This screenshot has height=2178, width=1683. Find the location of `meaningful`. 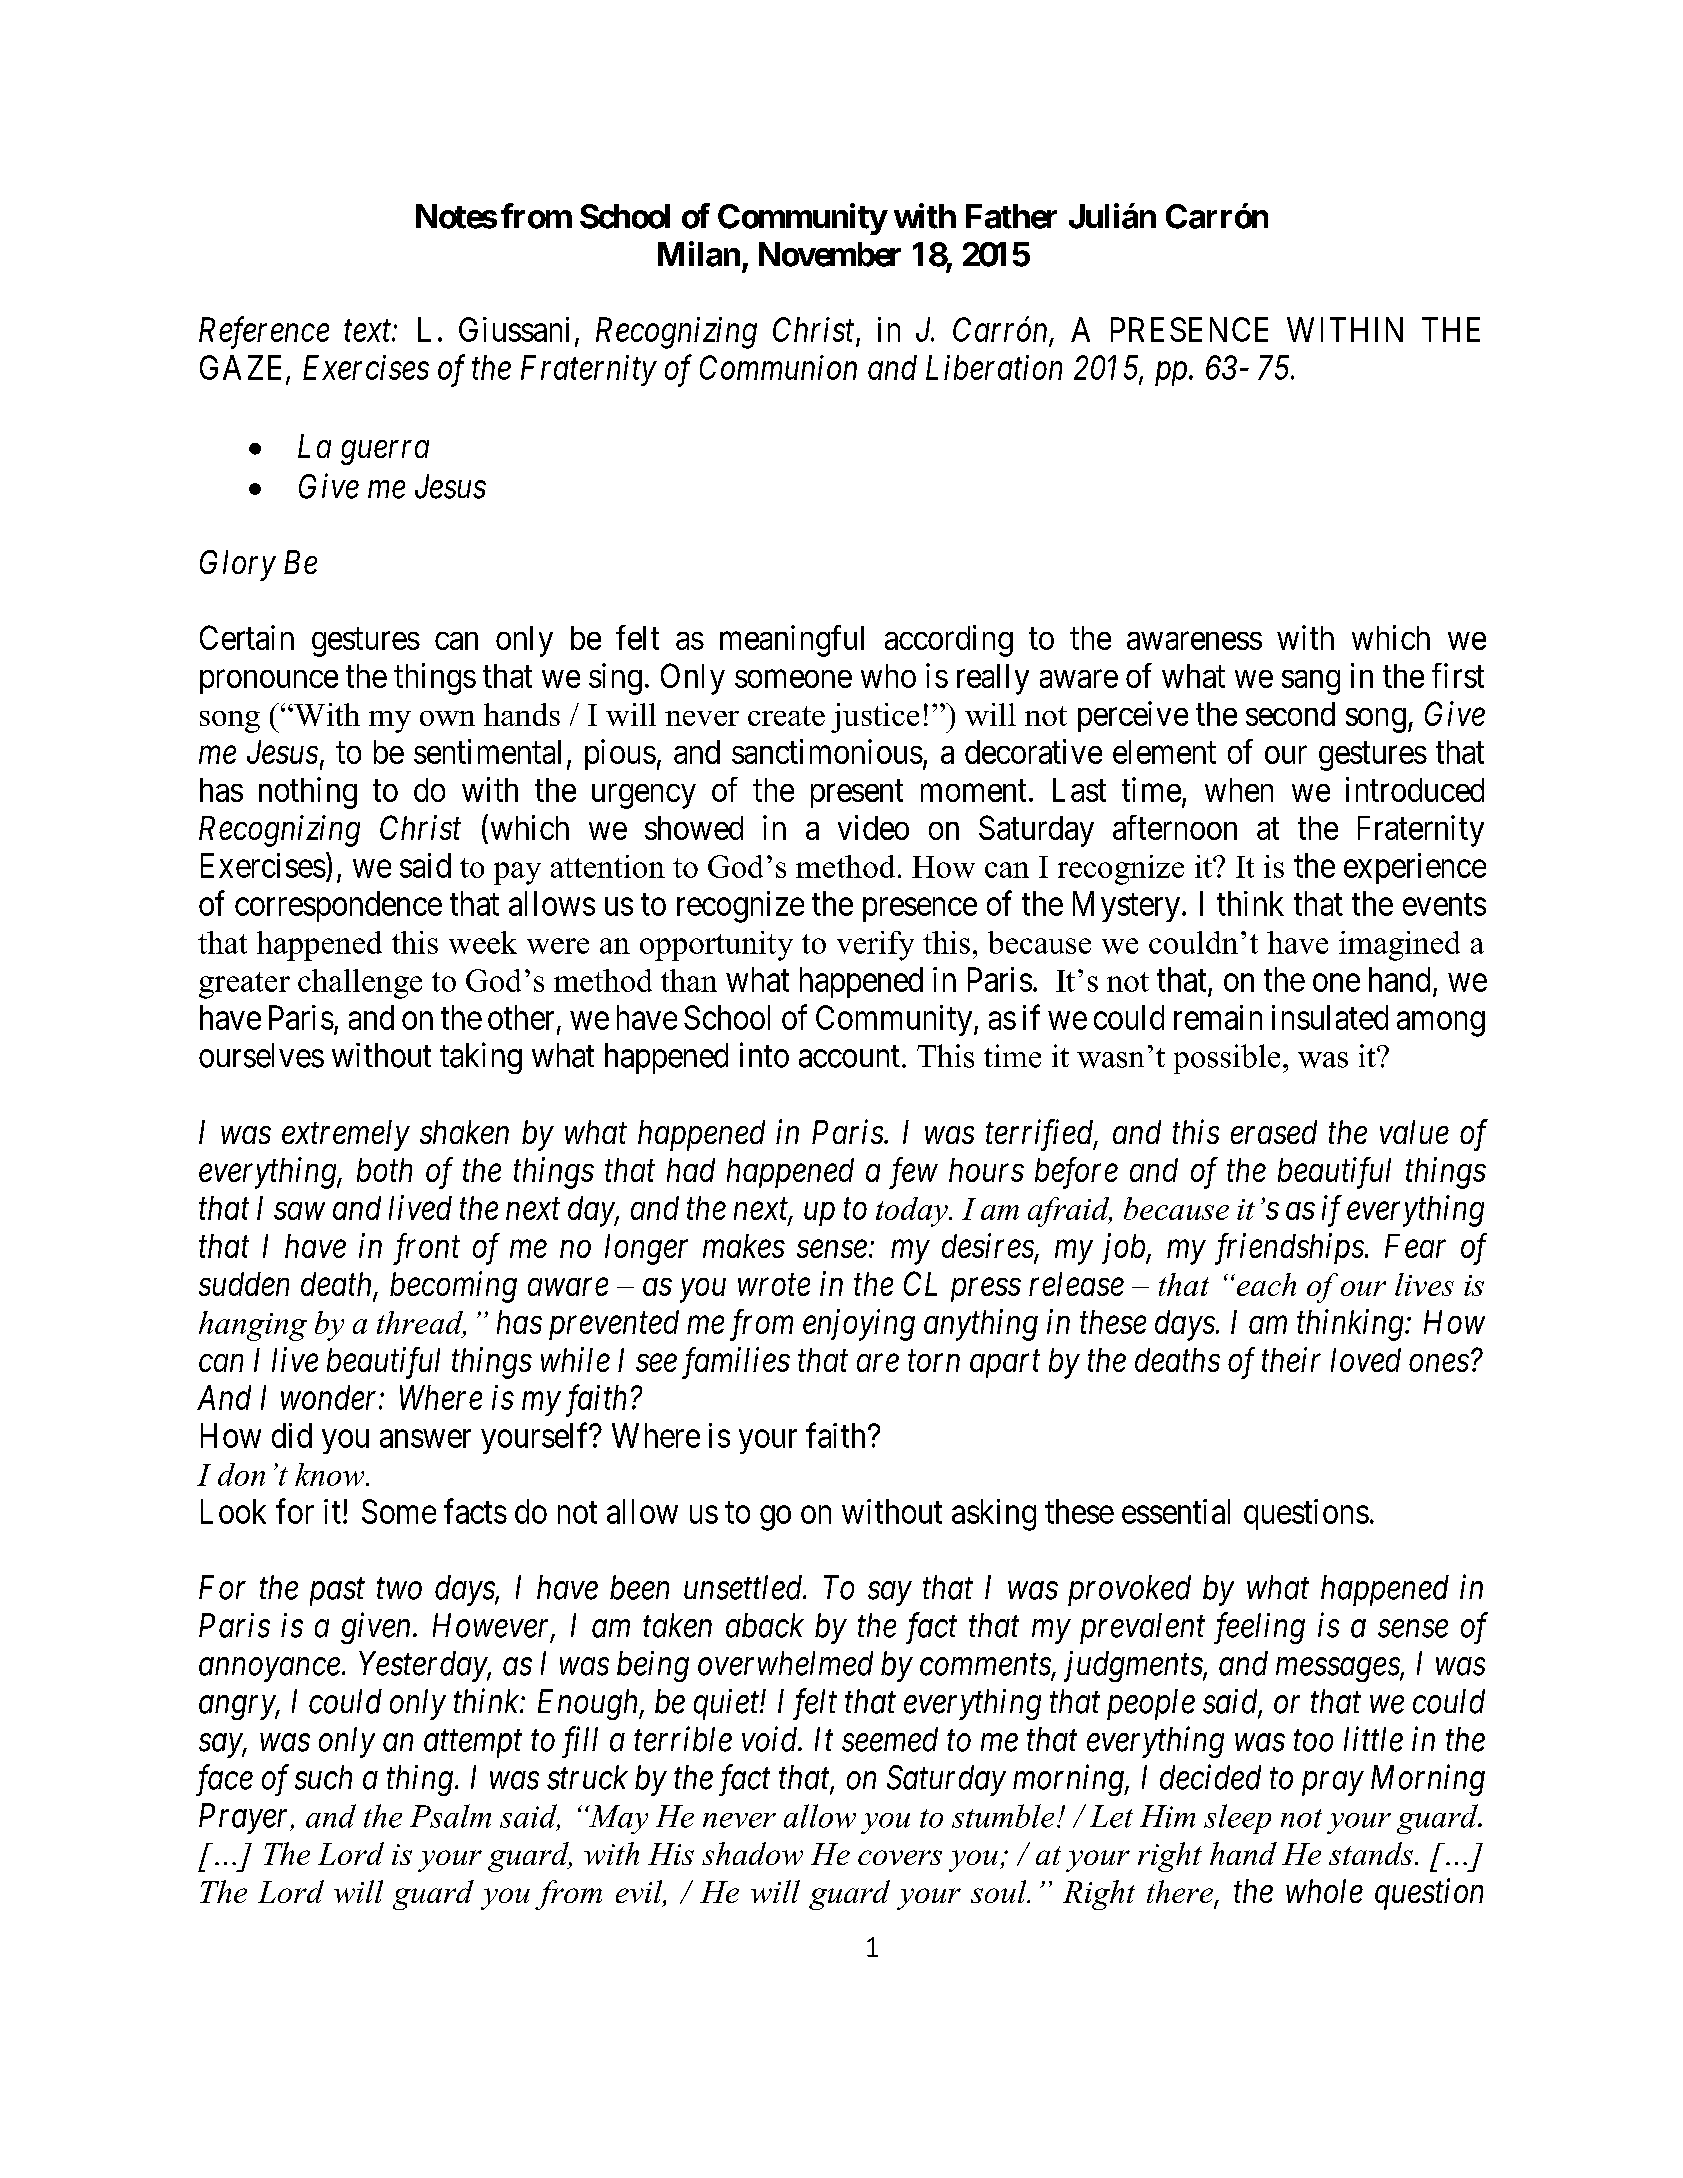

meaningful is located at coordinates (792, 641).
